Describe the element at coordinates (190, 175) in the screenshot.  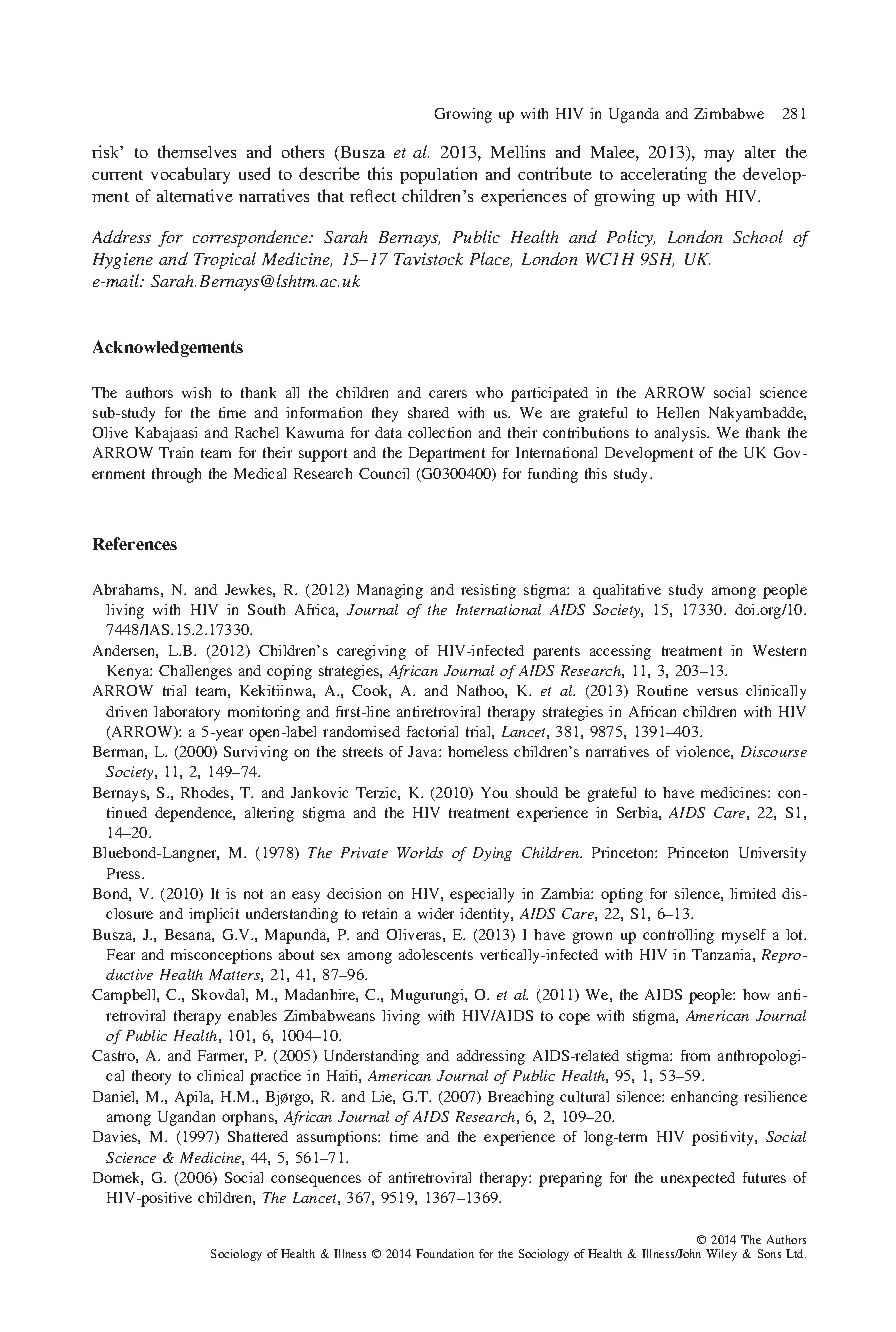
I see `vocabulary` at that location.
